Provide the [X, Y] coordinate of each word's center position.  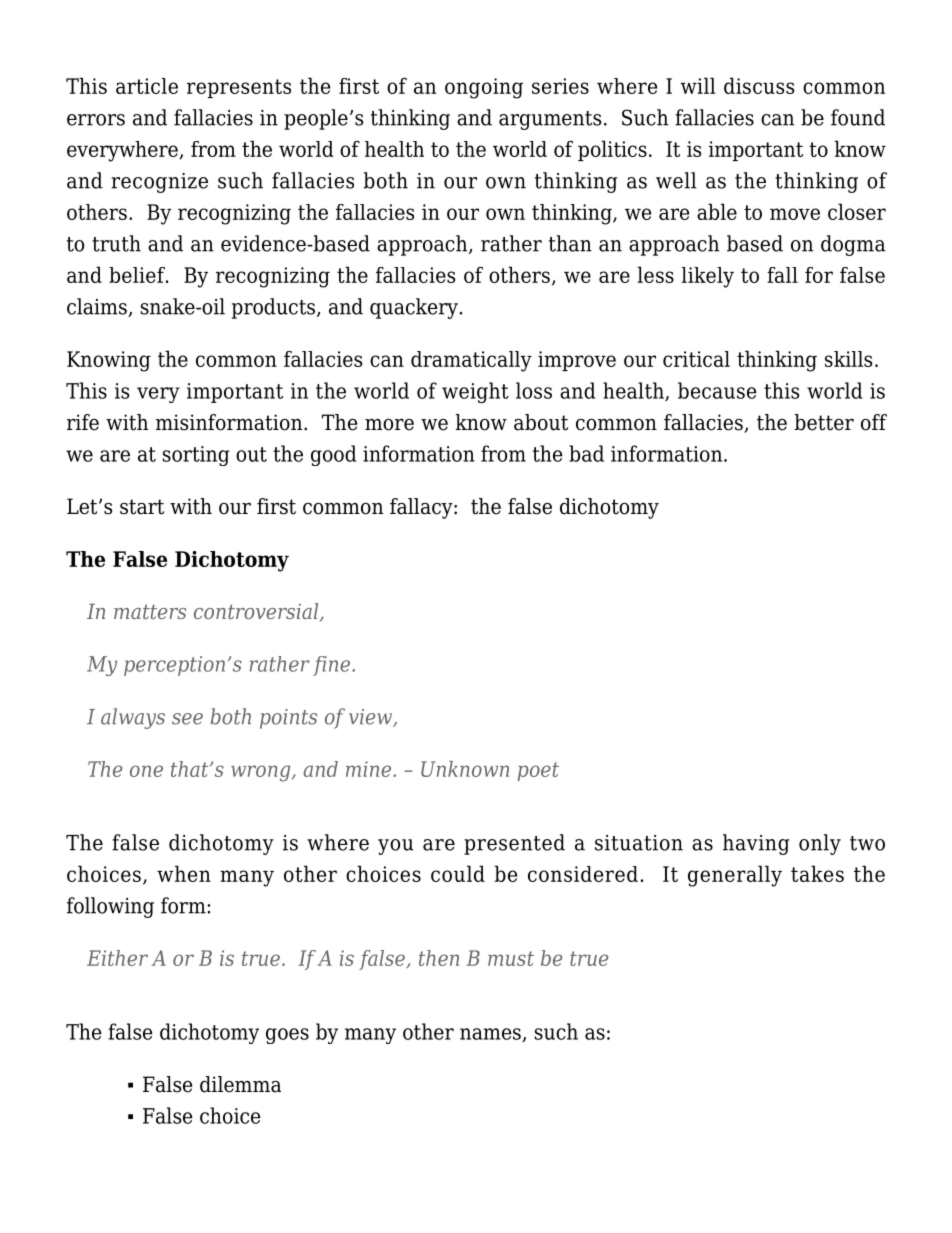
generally [735, 876]
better [824, 422]
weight [475, 392]
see [187, 719]
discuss [759, 85]
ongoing [484, 88]
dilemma [240, 1084]
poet [538, 771]
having [756, 844]
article [147, 86]
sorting [196, 456]
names [491, 1035]
